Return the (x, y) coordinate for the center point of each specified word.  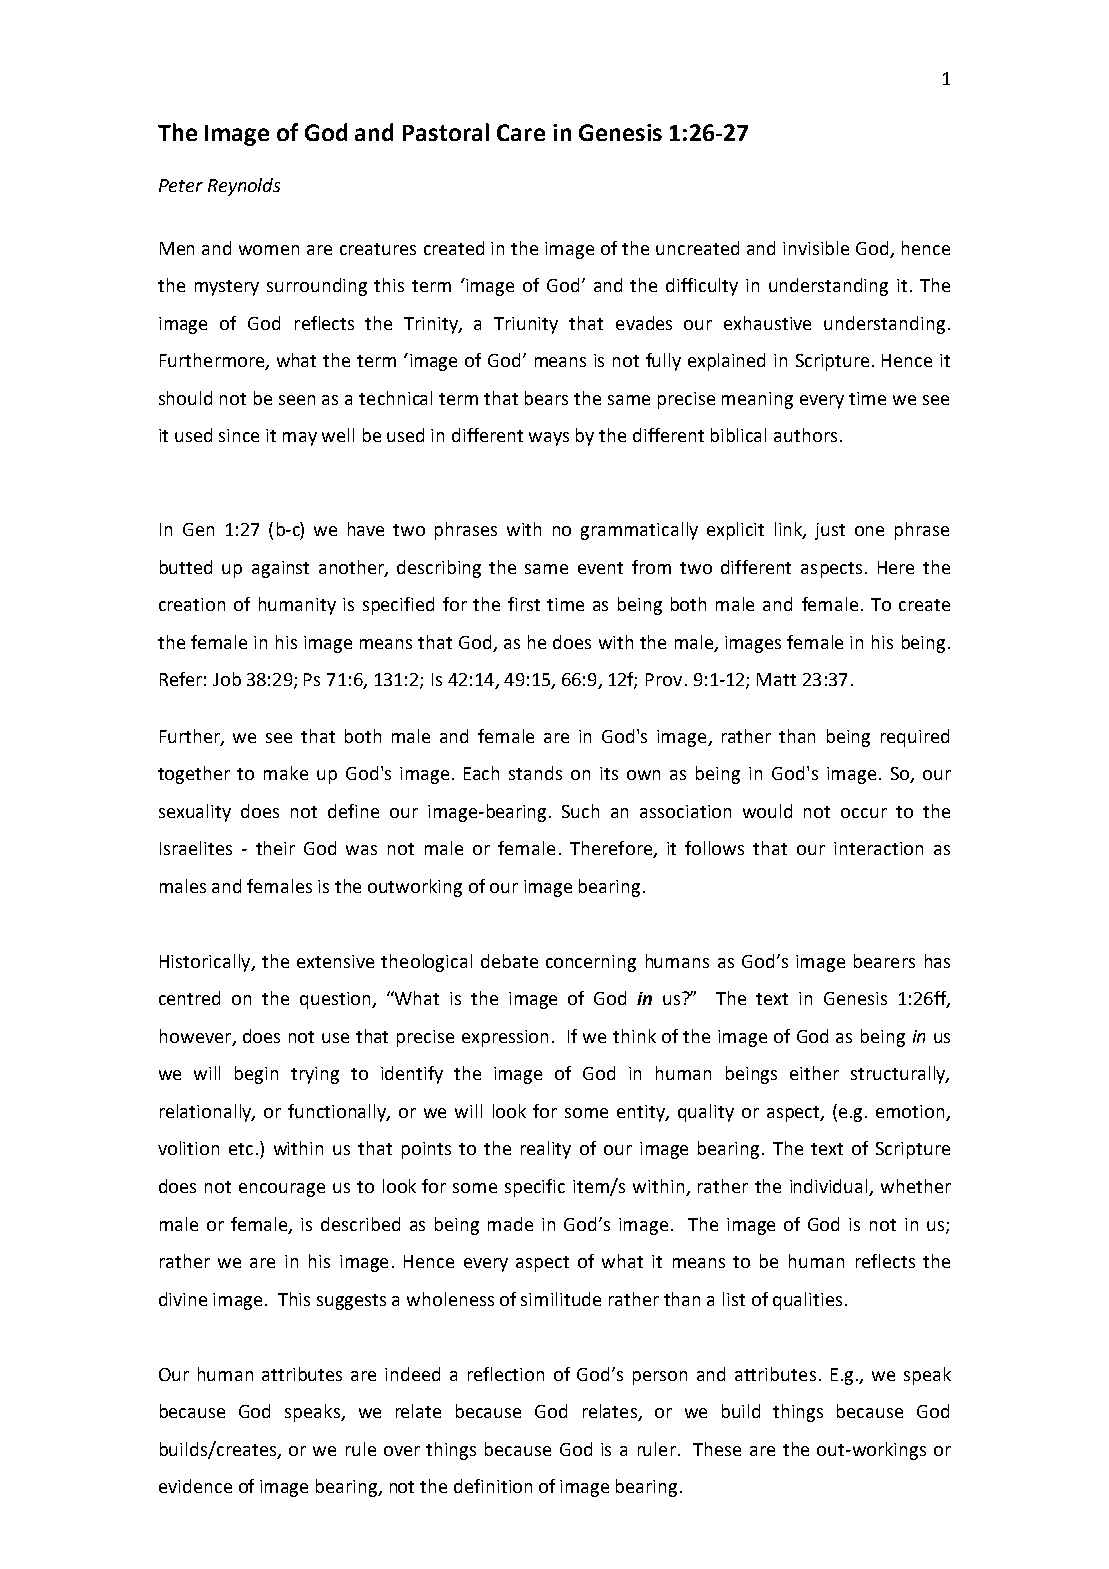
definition (493, 1486)
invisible (816, 248)
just (830, 531)
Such (580, 811)
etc (241, 1149)
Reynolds (244, 187)
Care (521, 132)
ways (549, 439)
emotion (910, 1111)
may (300, 439)
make (286, 773)
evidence (195, 1486)
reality (546, 1150)
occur (864, 813)
